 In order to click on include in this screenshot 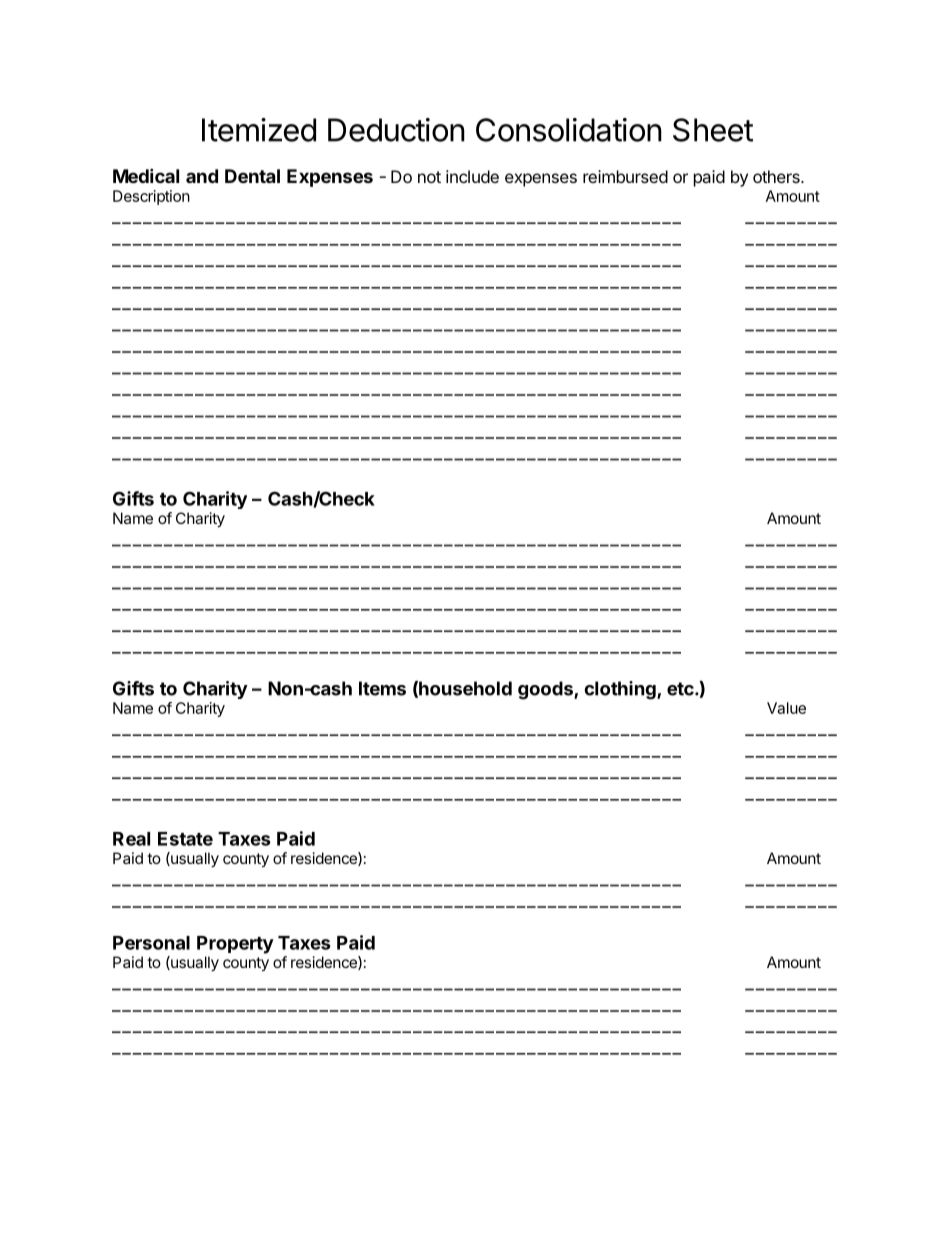, I will do `click(472, 176)`.
